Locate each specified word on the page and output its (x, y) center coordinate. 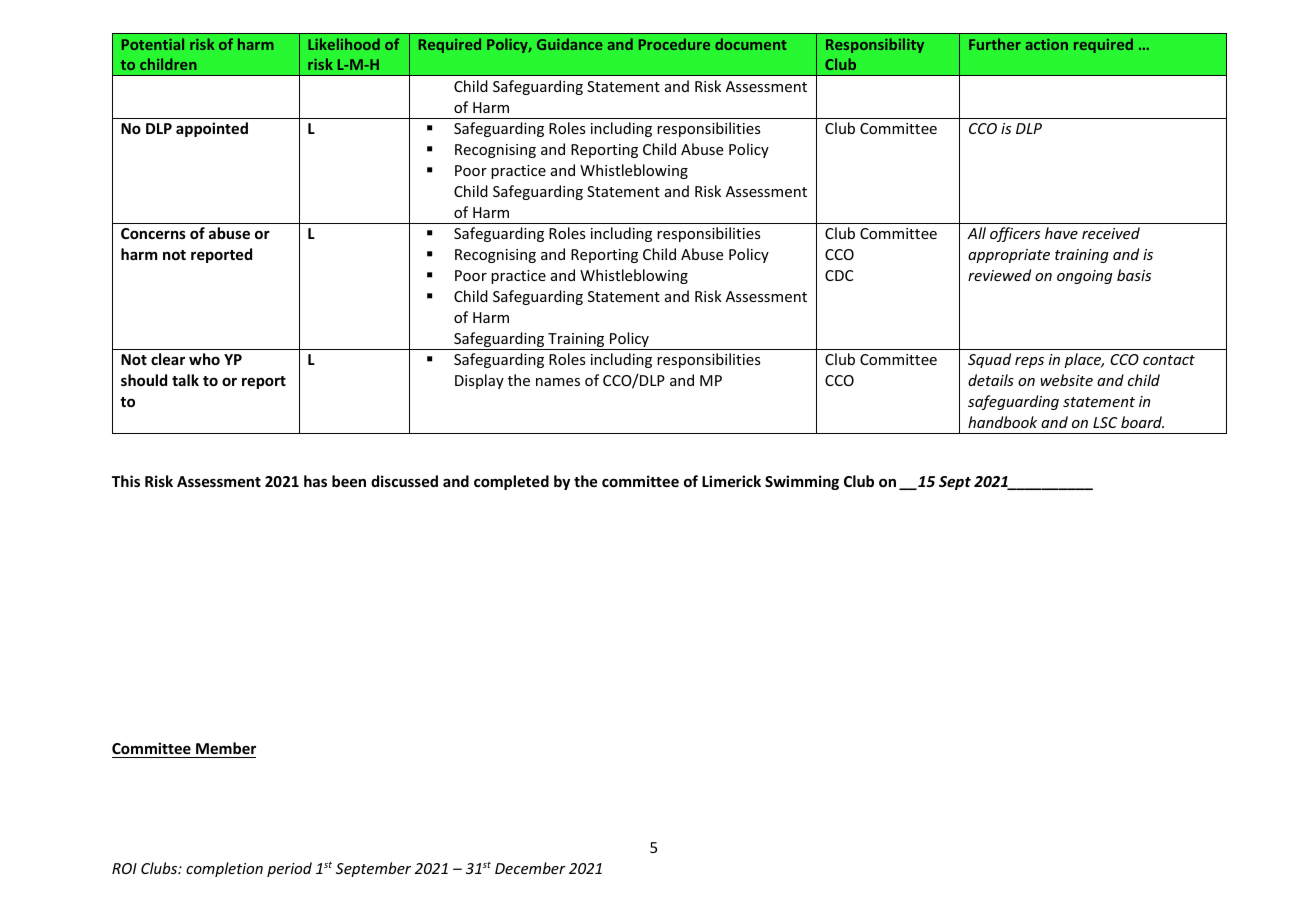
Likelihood (344, 44)
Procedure (674, 44)
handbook (1002, 422)
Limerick (731, 481)
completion (224, 869)
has (315, 481)
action (1047, 44)
